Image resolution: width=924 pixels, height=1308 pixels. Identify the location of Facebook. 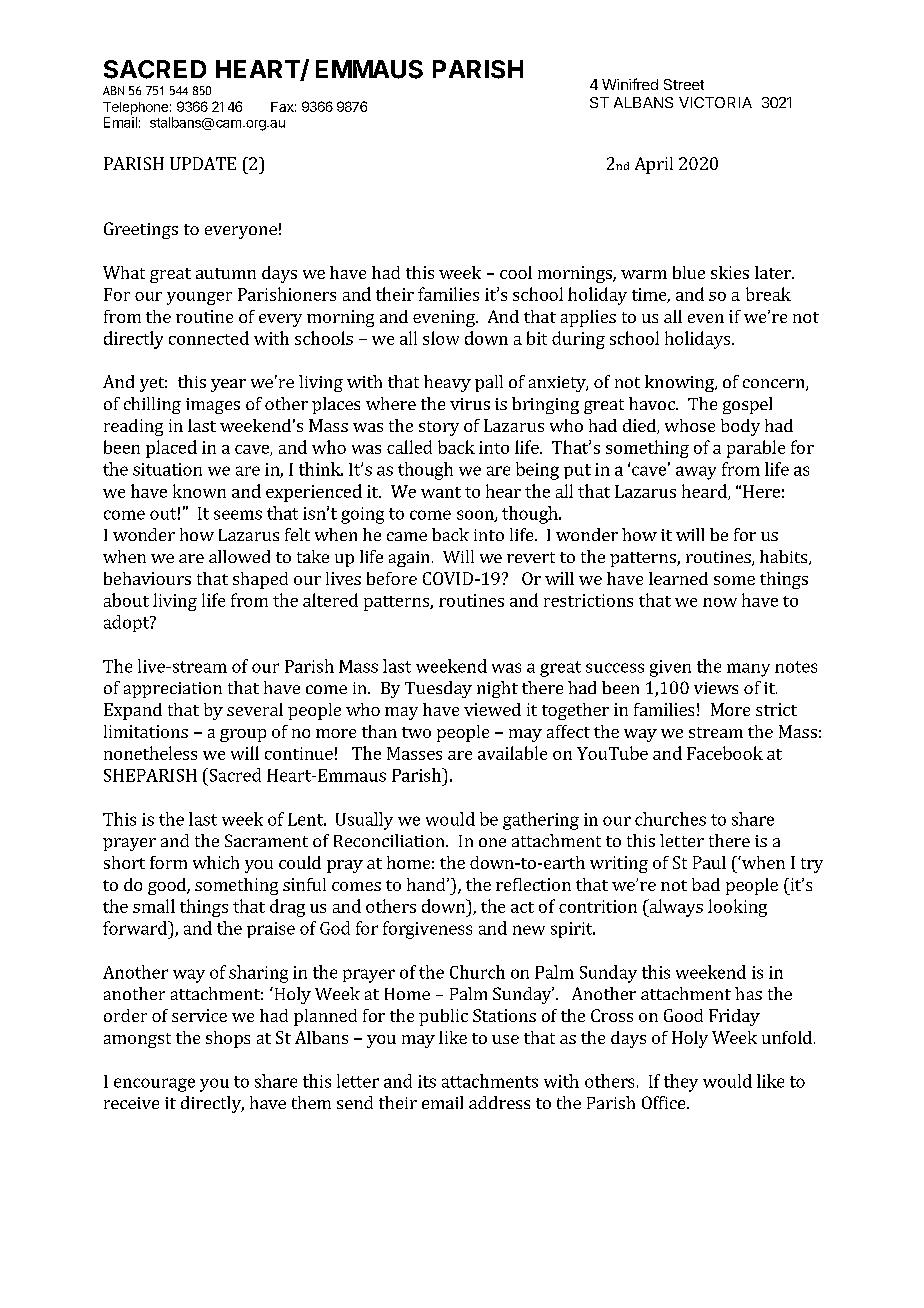
(725, 753).
